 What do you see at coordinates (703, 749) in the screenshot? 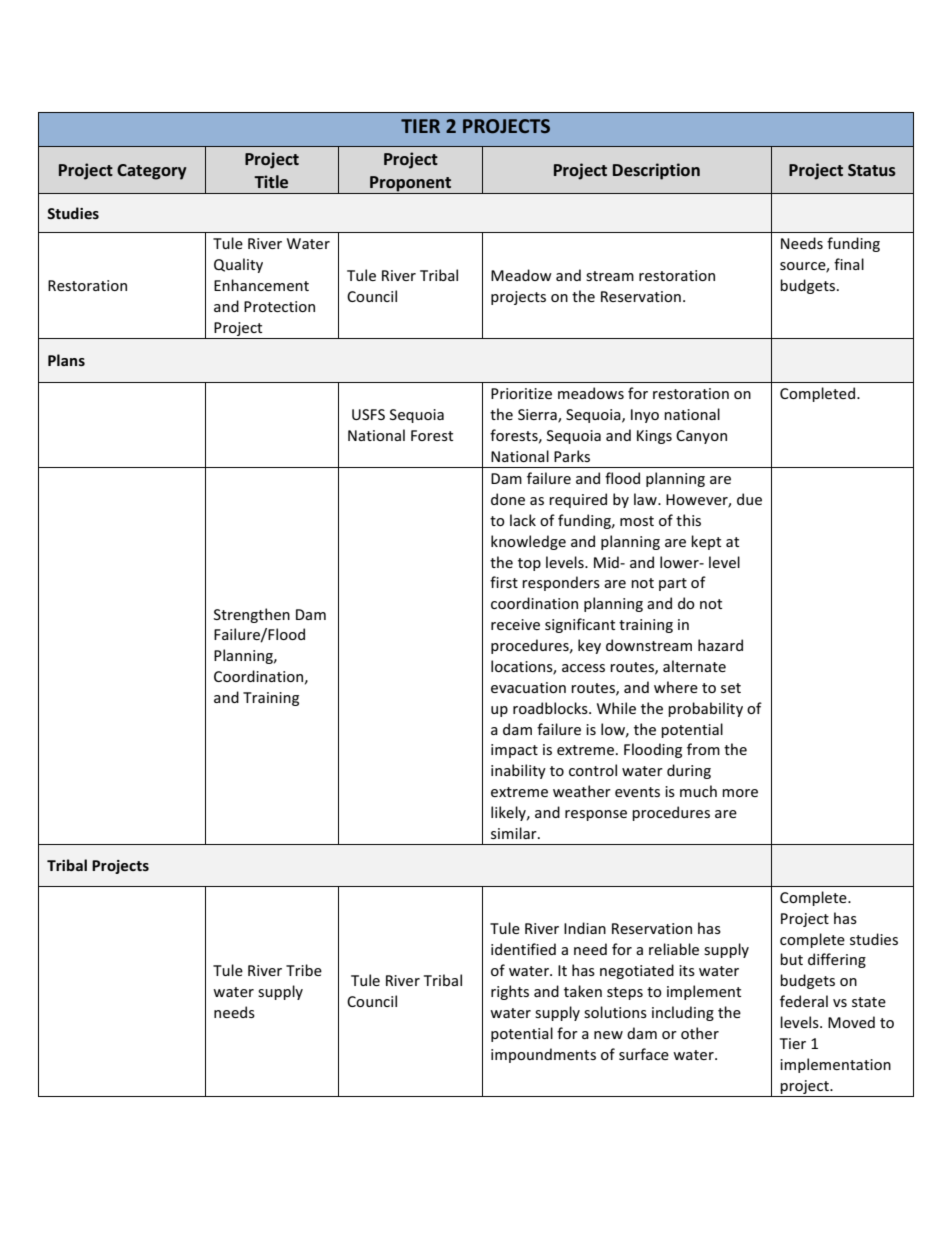
I see `from` at bounding box center [703, 749].
